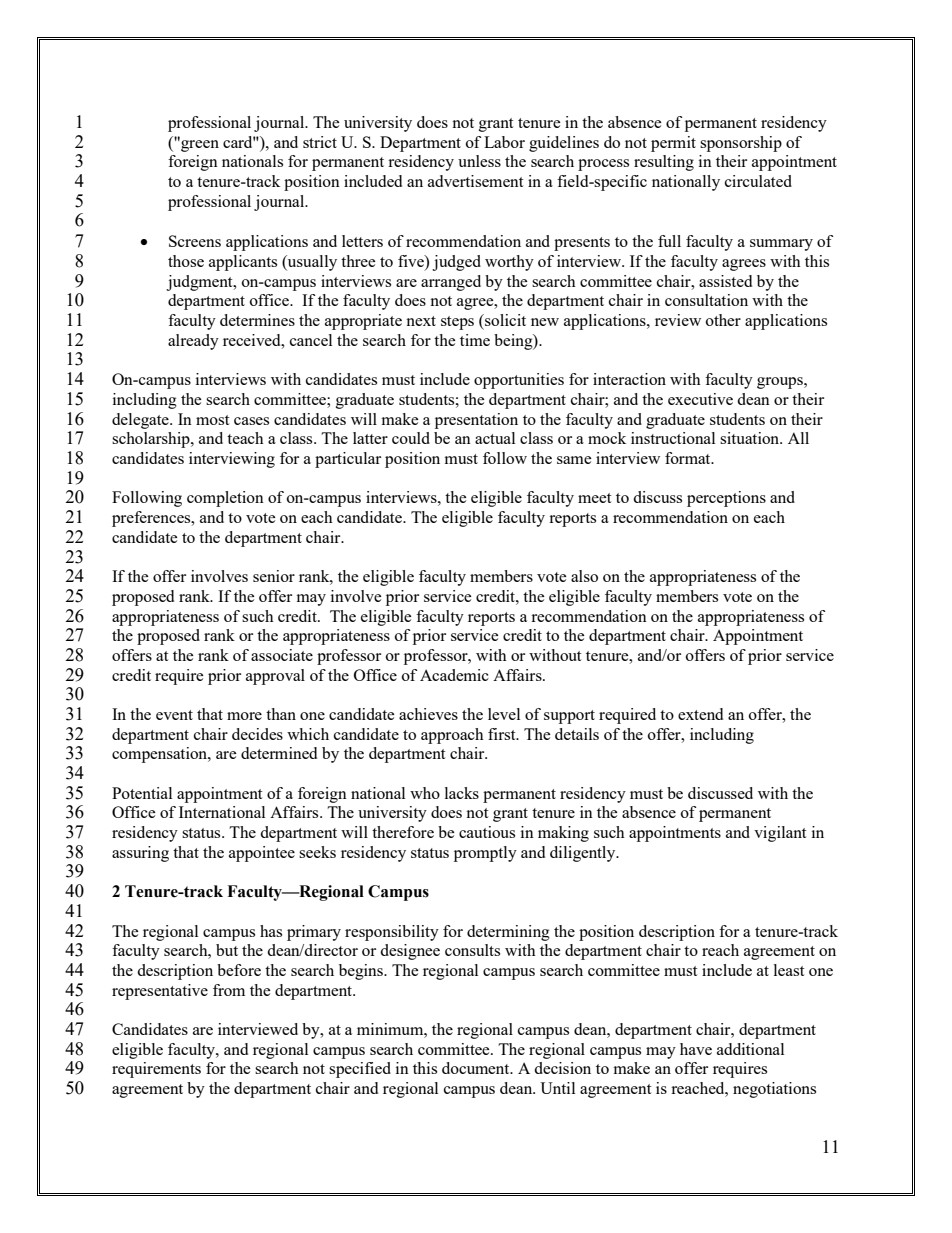  What do you see at coordinates (696, 1049) in the screenshot?
I see `have` at bounding box center [696, 1049].
